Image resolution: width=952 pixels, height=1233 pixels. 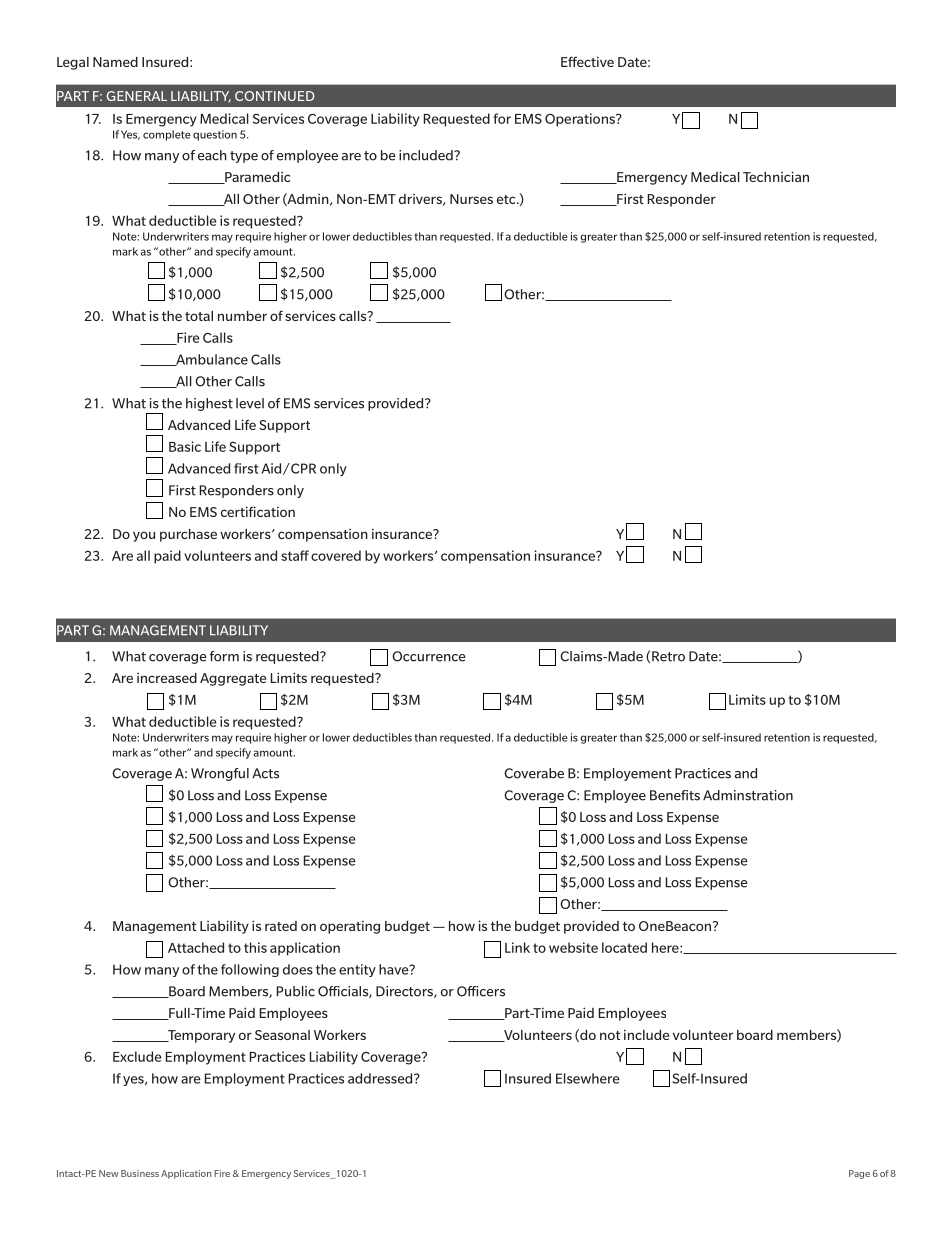 I want to click on etc, so click(x=507, y=199).
